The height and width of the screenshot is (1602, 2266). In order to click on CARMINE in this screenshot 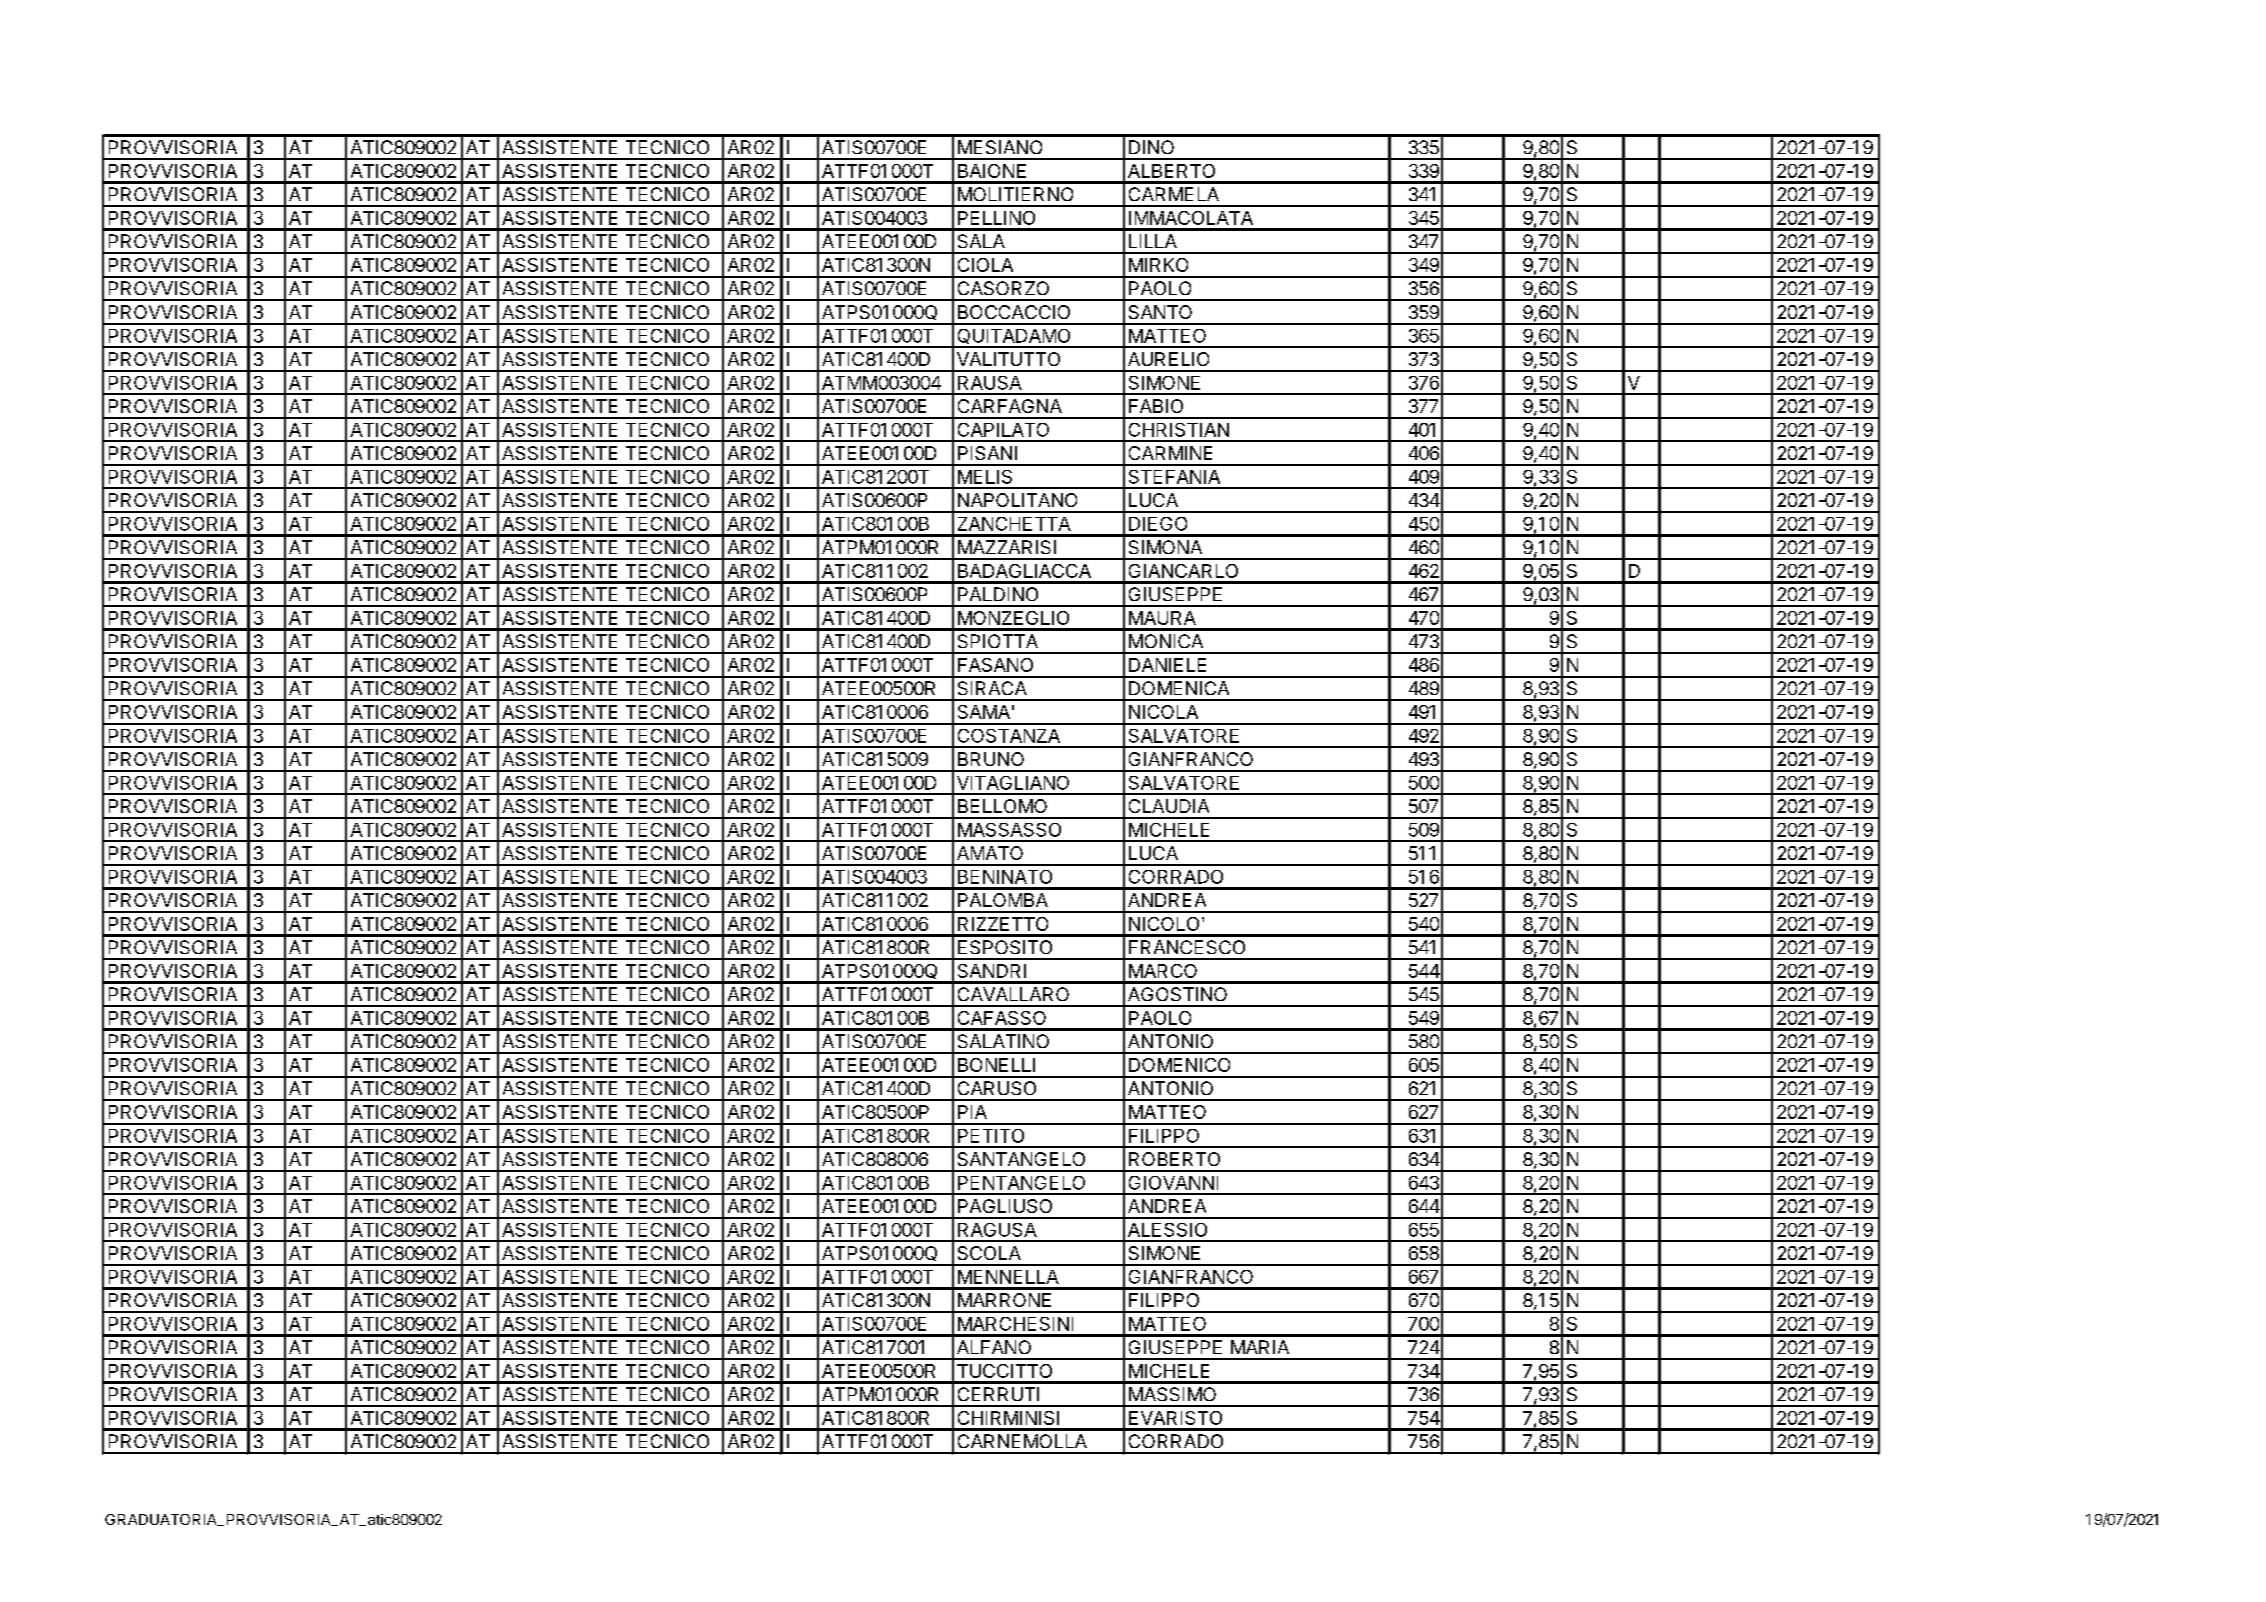, I will do `click(1170, 453)`.
